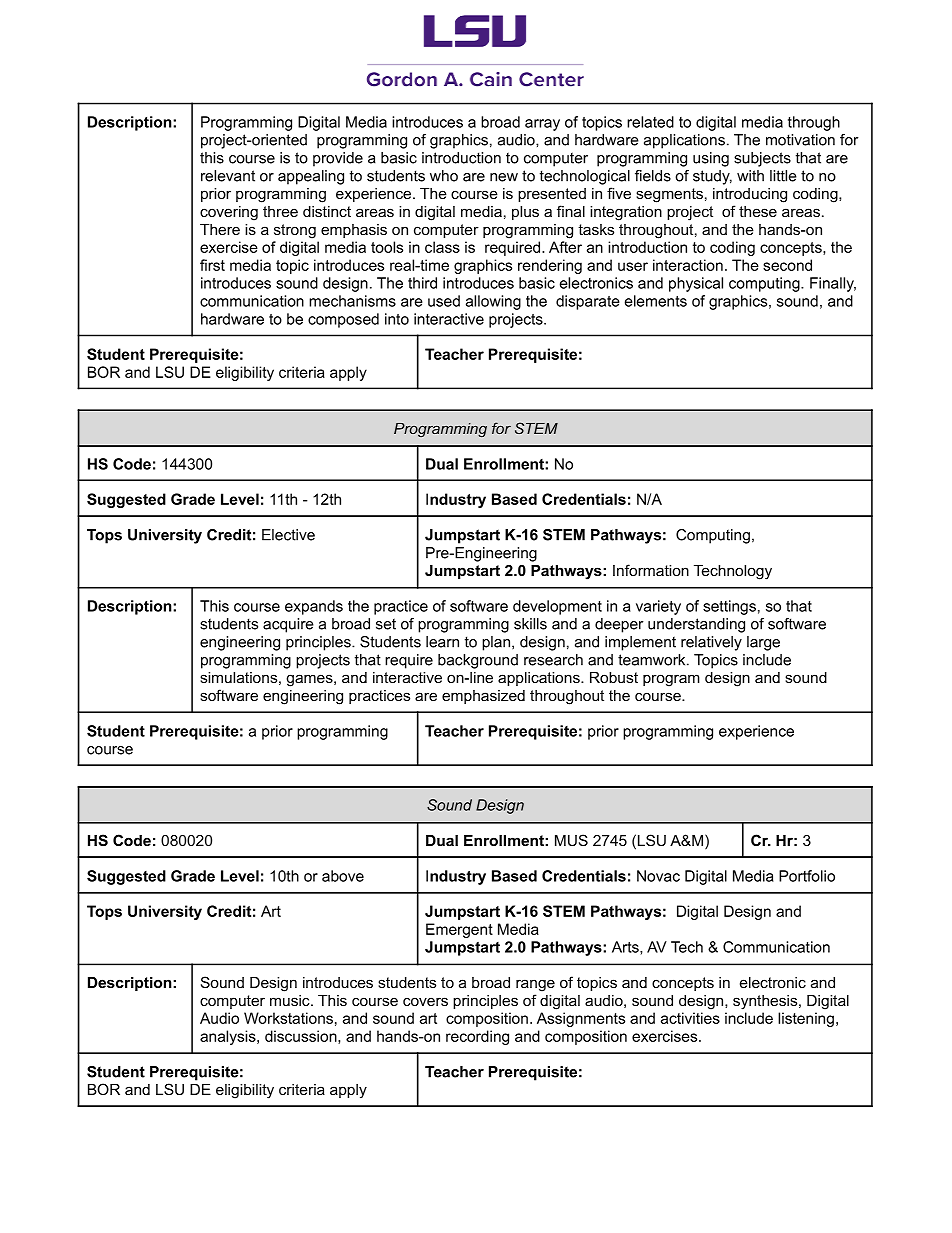 The image size is (952, 1233). I want to click on allowing, so click(493, 302).
